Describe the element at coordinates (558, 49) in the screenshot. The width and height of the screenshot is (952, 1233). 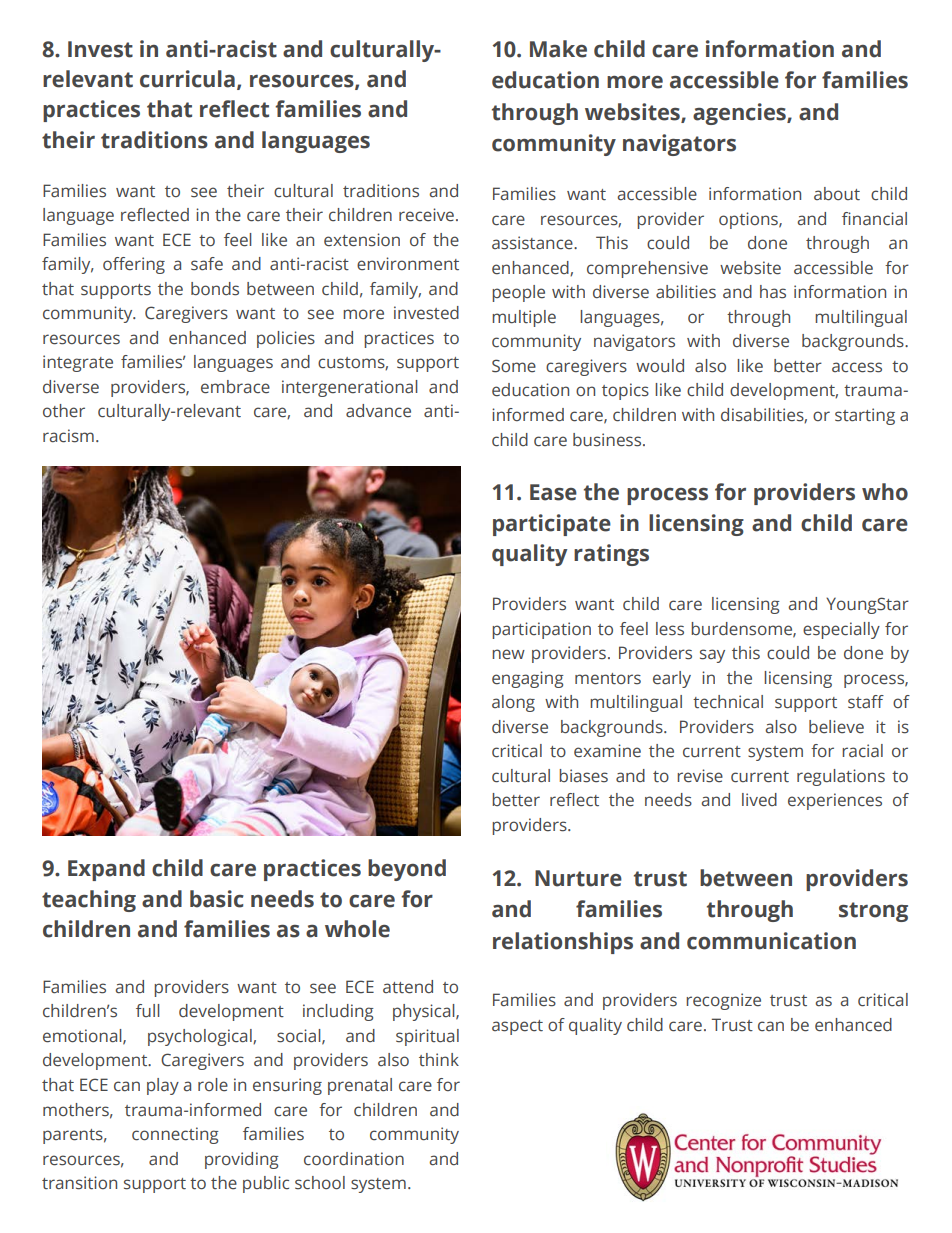
I see `Make` at that location.
